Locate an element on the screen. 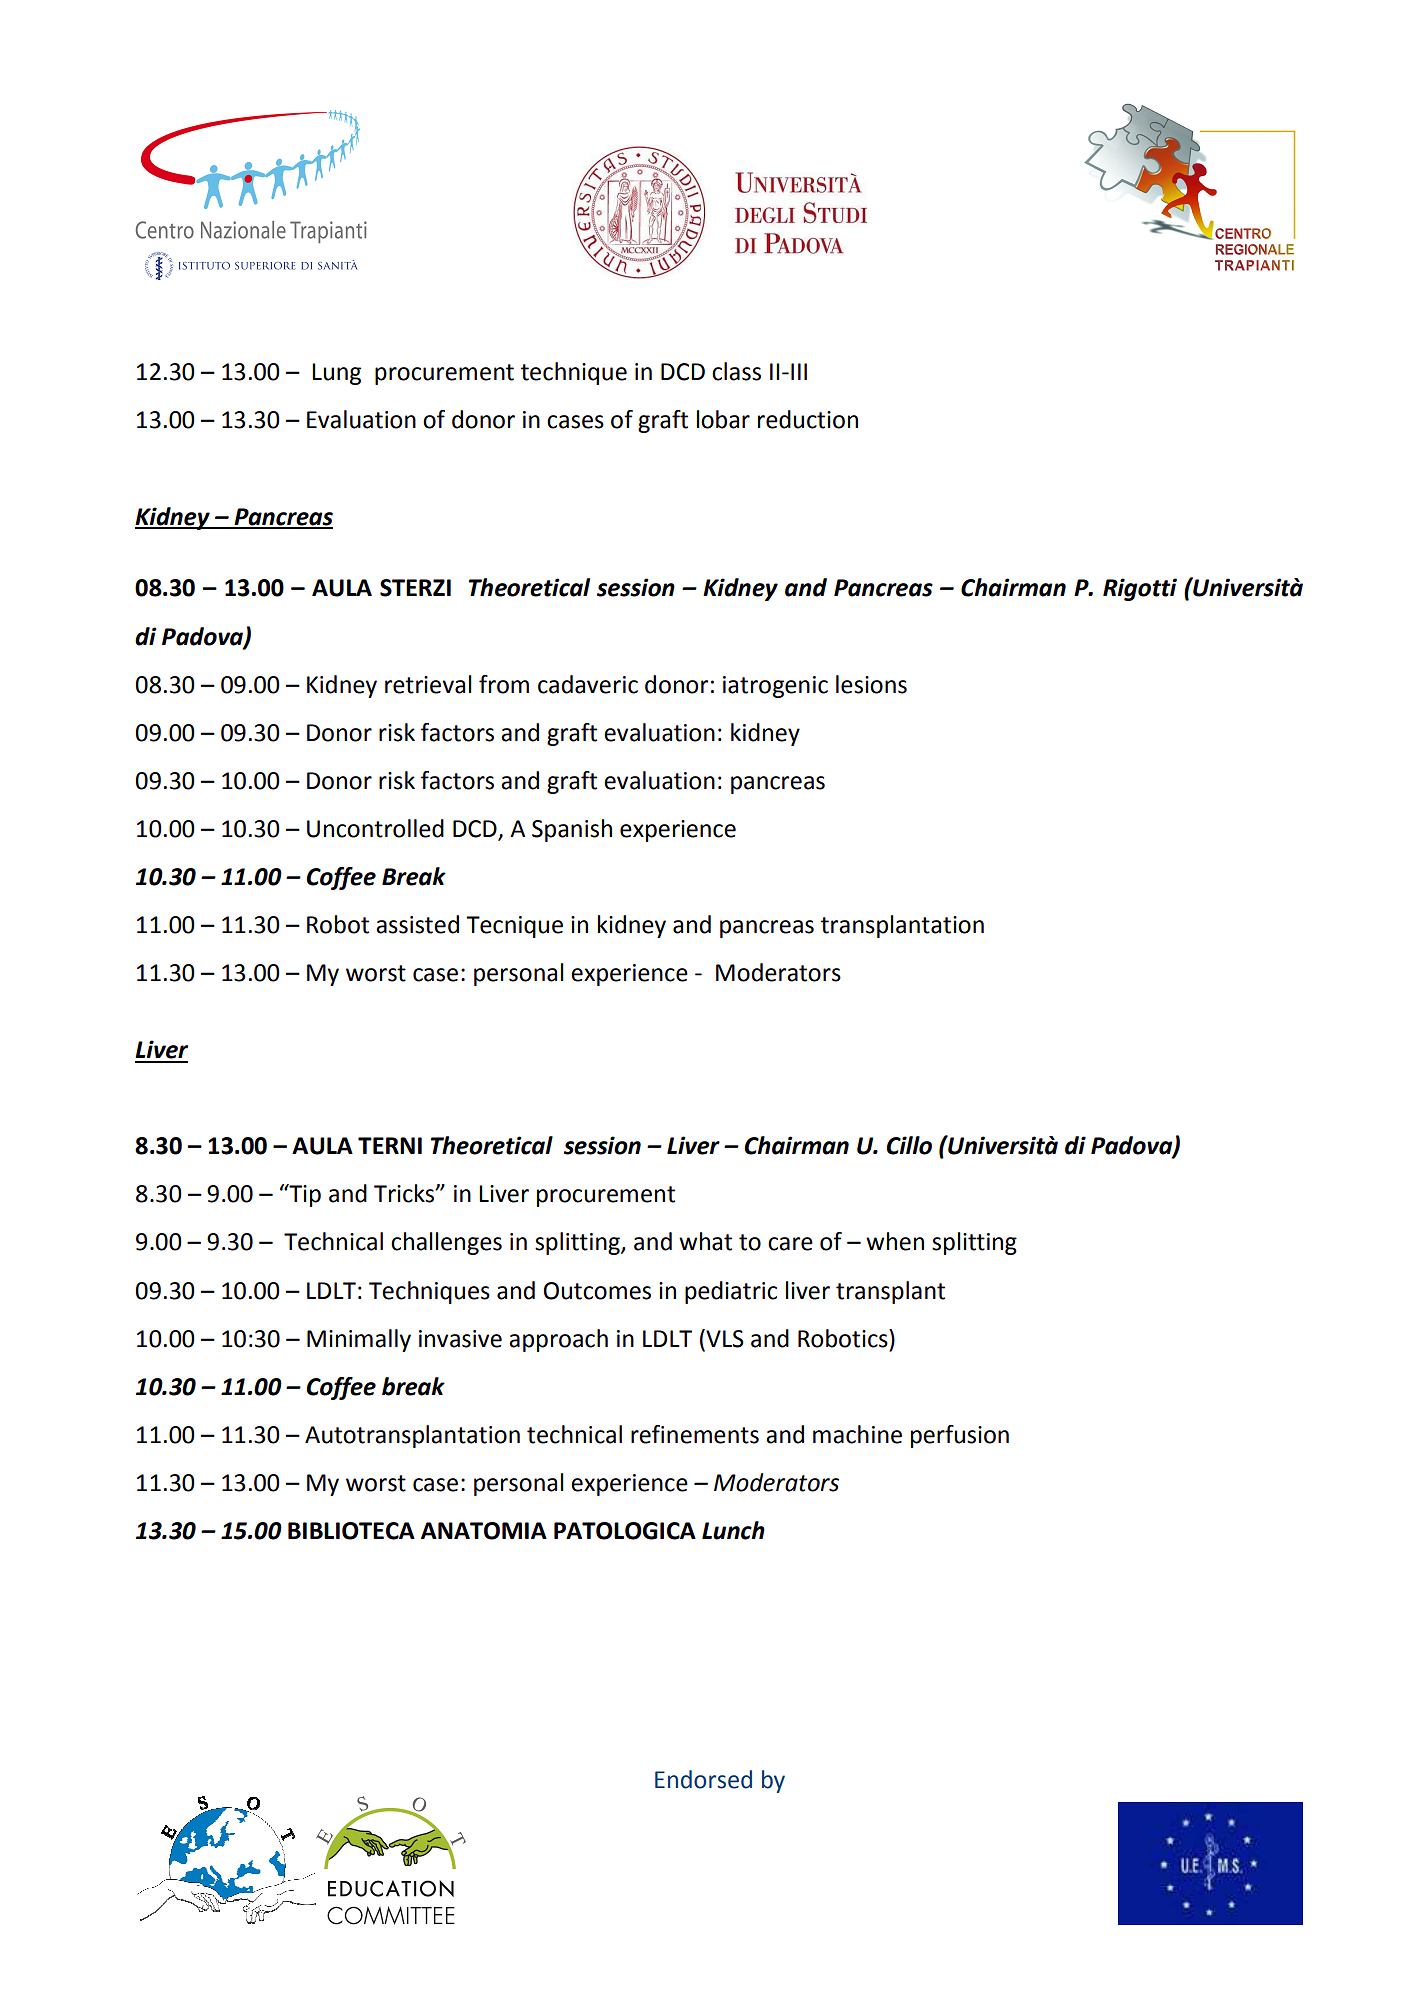 The image size is (1421, 2011). Outcomes is located at coordinates (597, 1291).
